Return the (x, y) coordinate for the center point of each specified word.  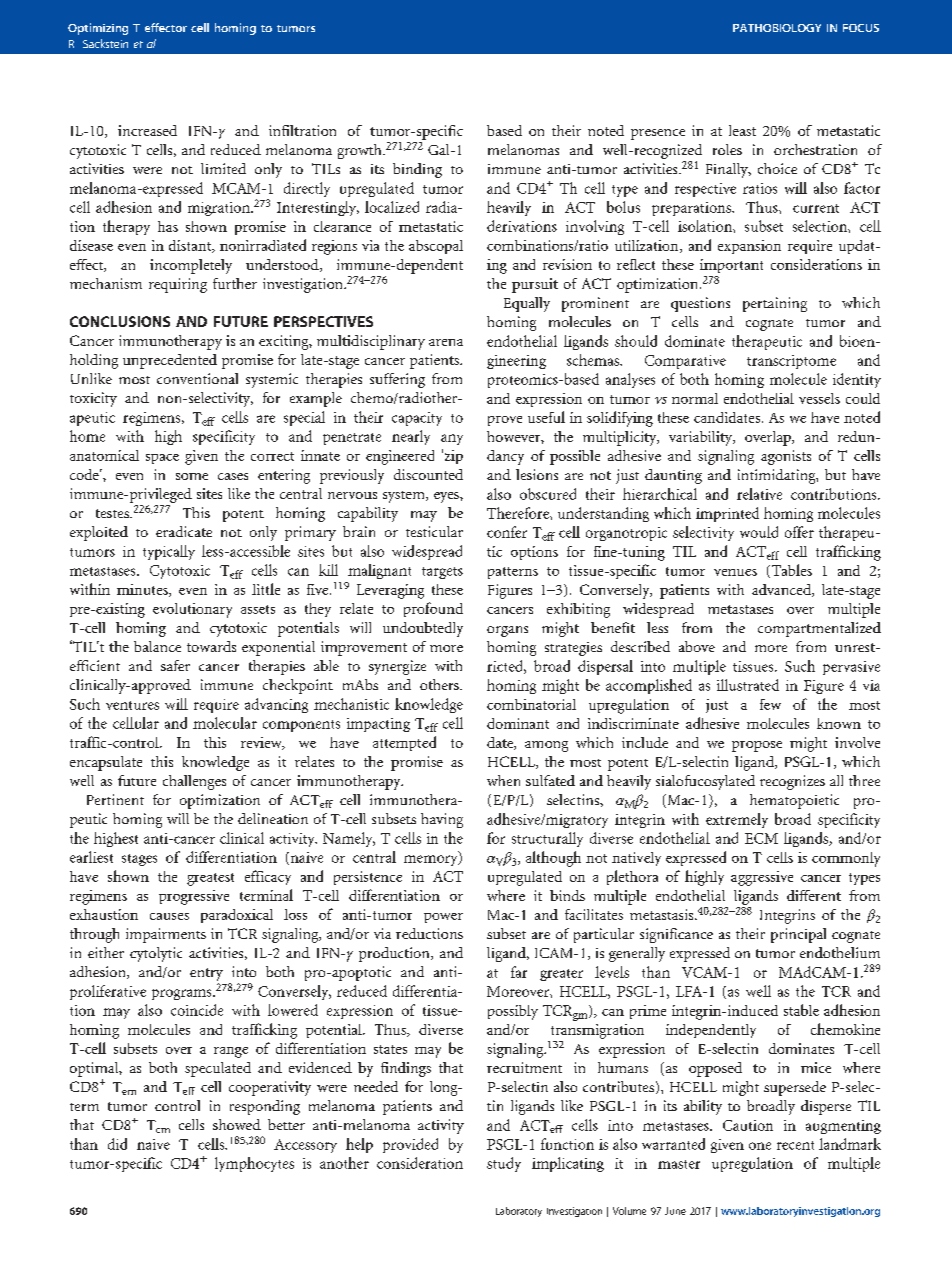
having (442, 820)
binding (417, 170)
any (452, 439)
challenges (194, 782)
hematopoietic (794, 801)
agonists (786, 457)
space (162, 459)
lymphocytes (254, 1164)
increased (147, 130)
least (742, 130)
